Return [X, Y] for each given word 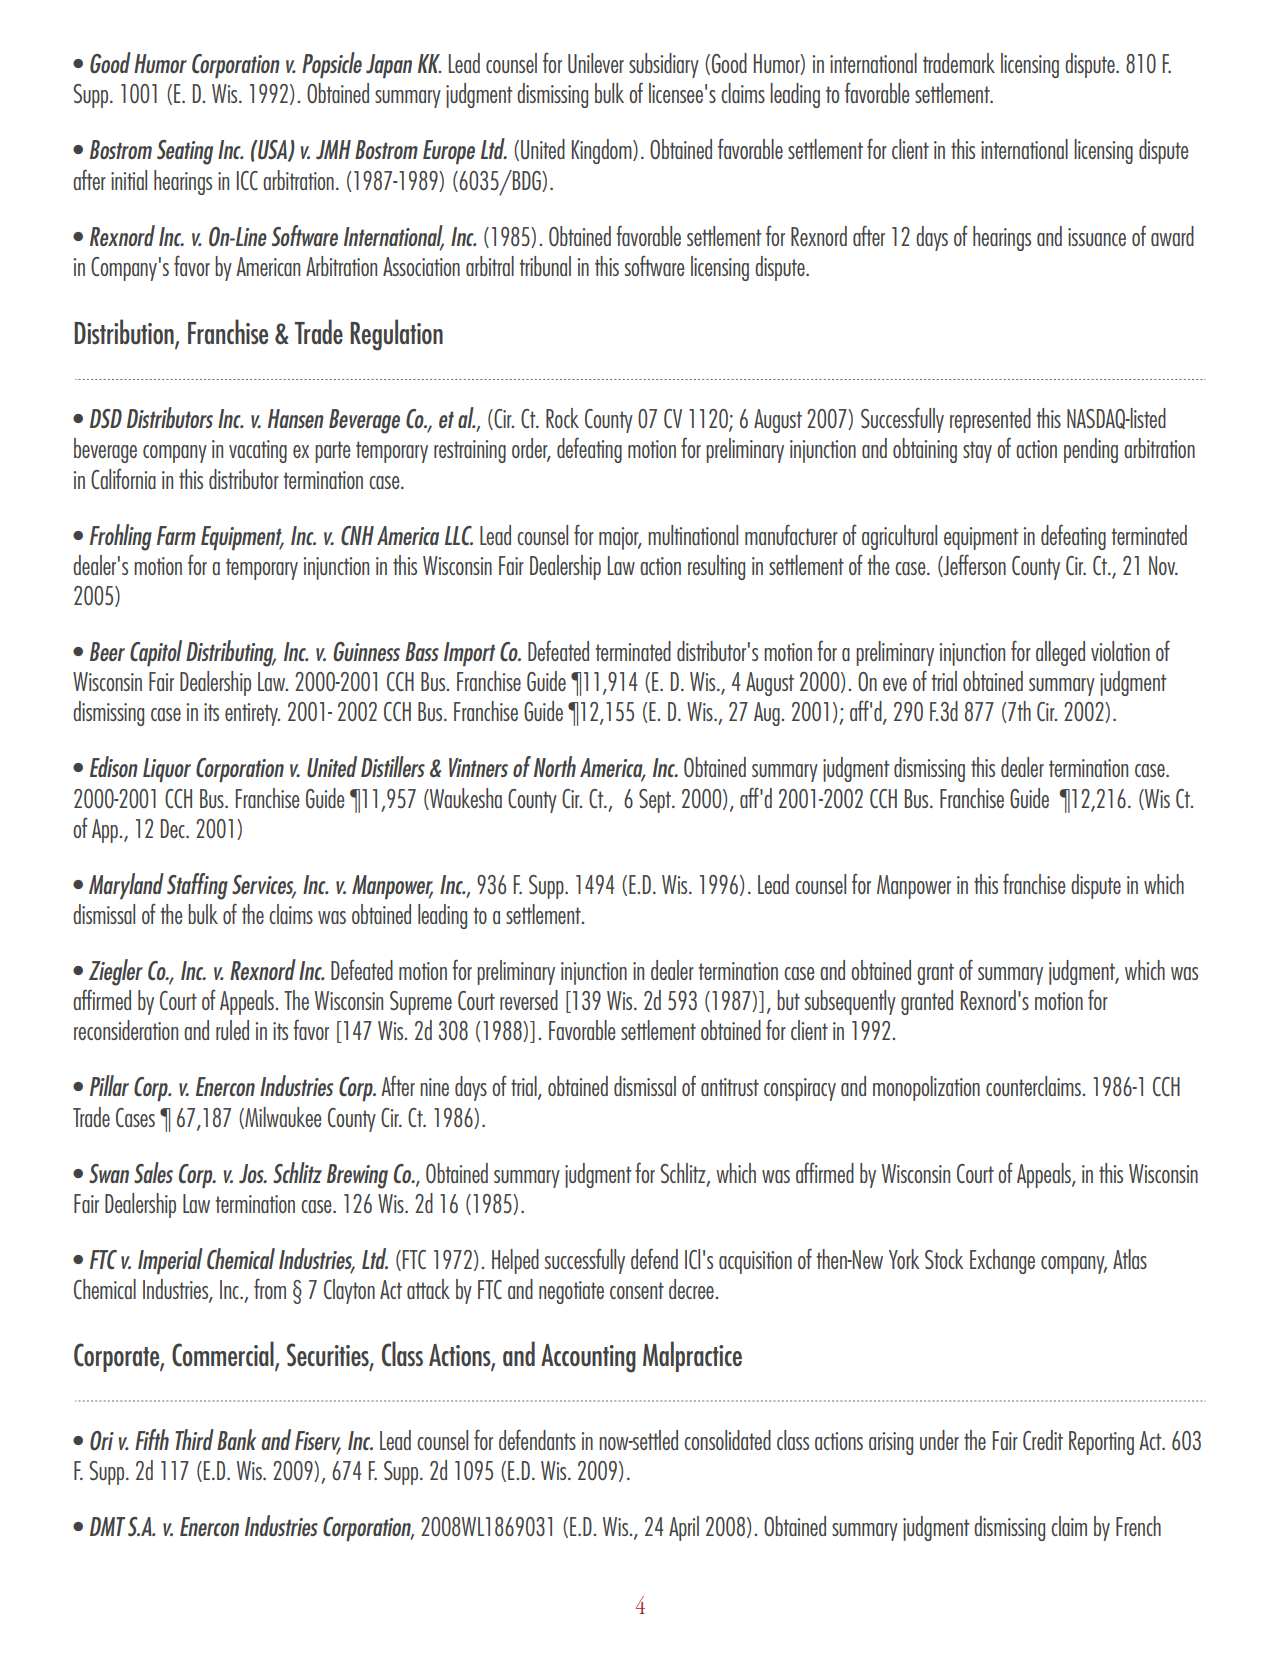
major [620, 538]
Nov [1163, 565]
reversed [529, 1000]
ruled [232, 1030]
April [684, 1528]
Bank [236, 1439]
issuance [1097, 237]
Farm [176, 535]
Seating [185, 152]
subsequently [850, 1002]
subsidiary [664, 65]
